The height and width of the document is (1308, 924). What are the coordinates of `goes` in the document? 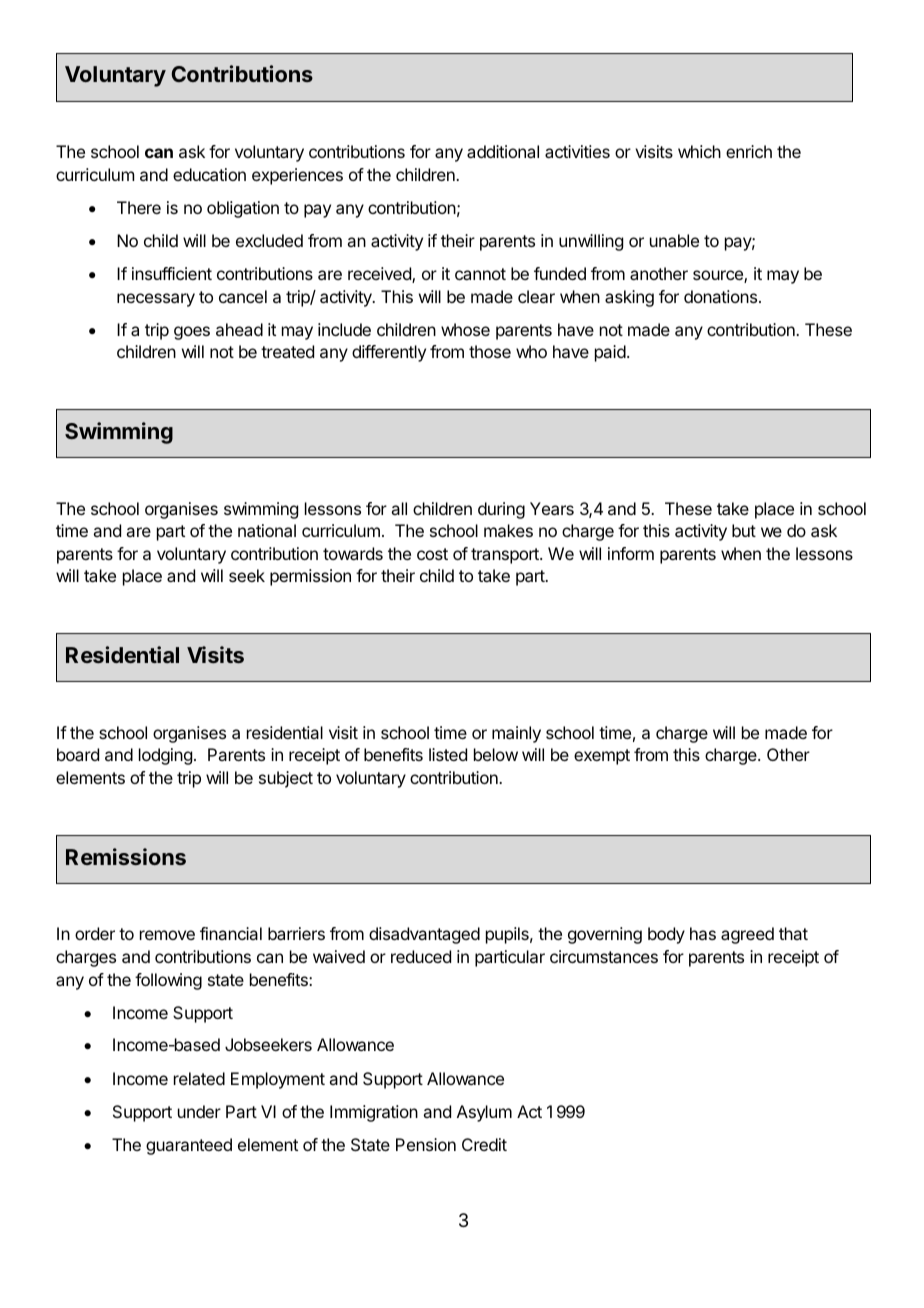 It's located at (192, 333).
